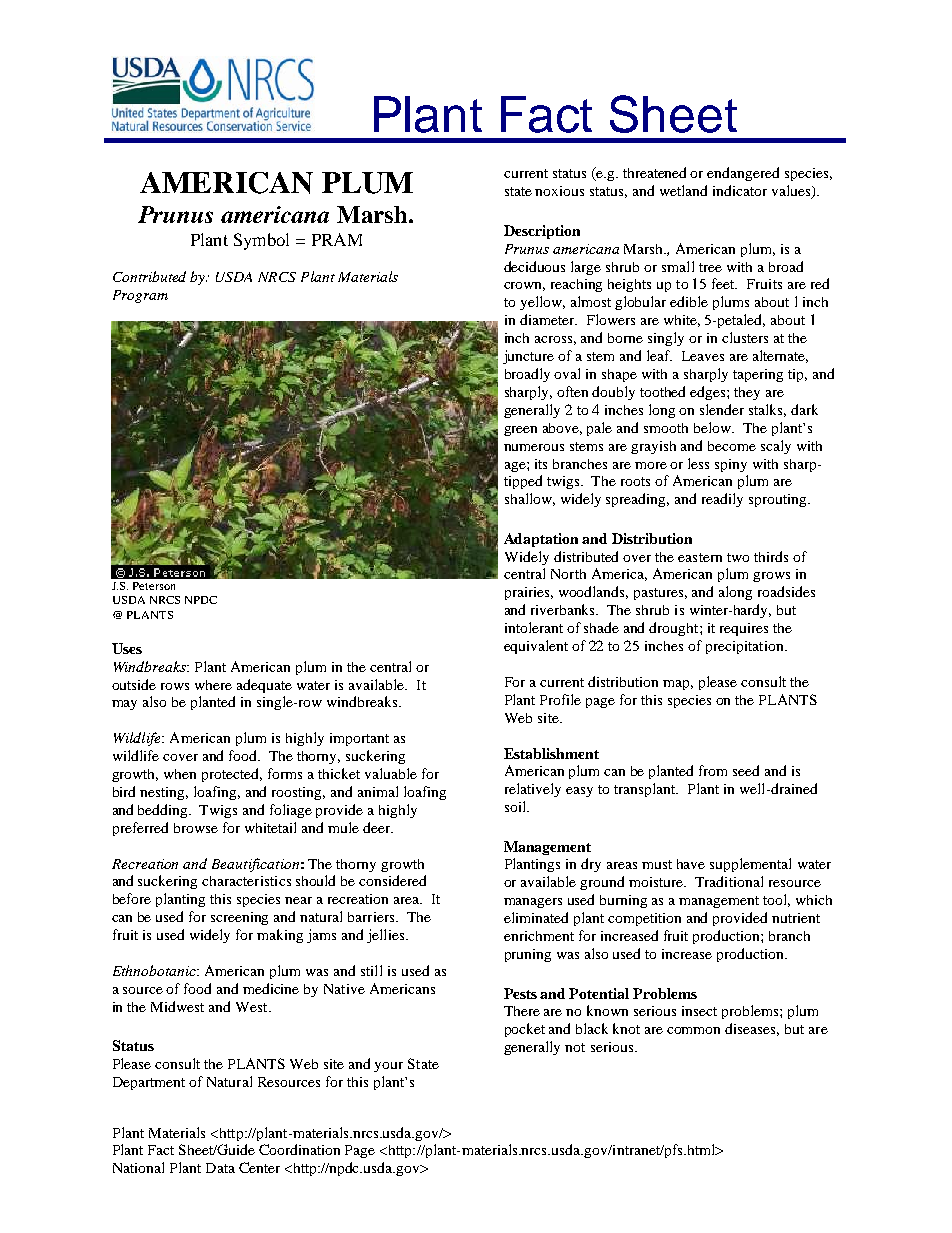  Describe the element at coordinates (678, 685) in the screenshot. I see `map` at that location.
